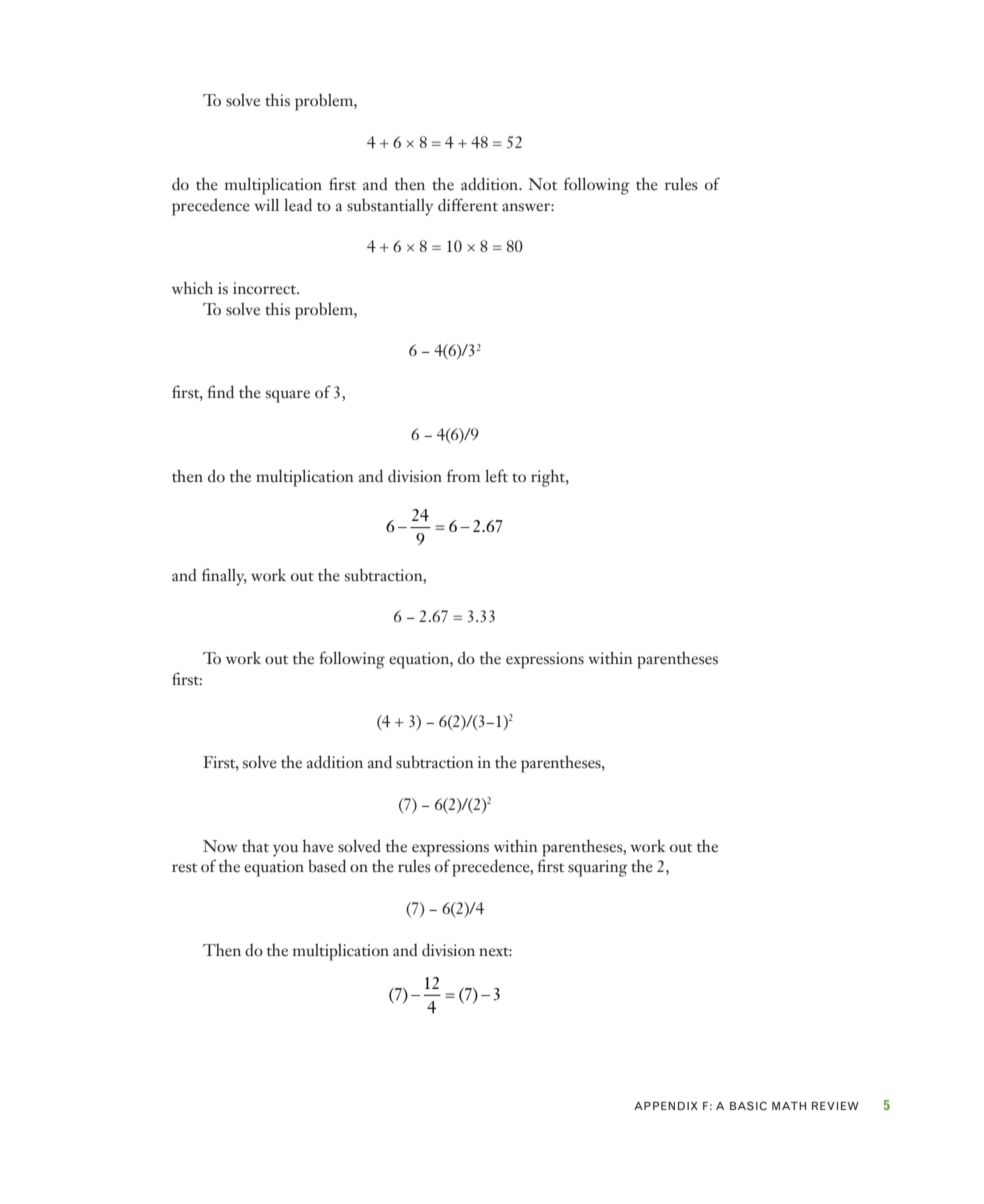  What do you see at coordinates (496, 476) in the screenshot?
I see `left` at bounding box center [496, 476].
